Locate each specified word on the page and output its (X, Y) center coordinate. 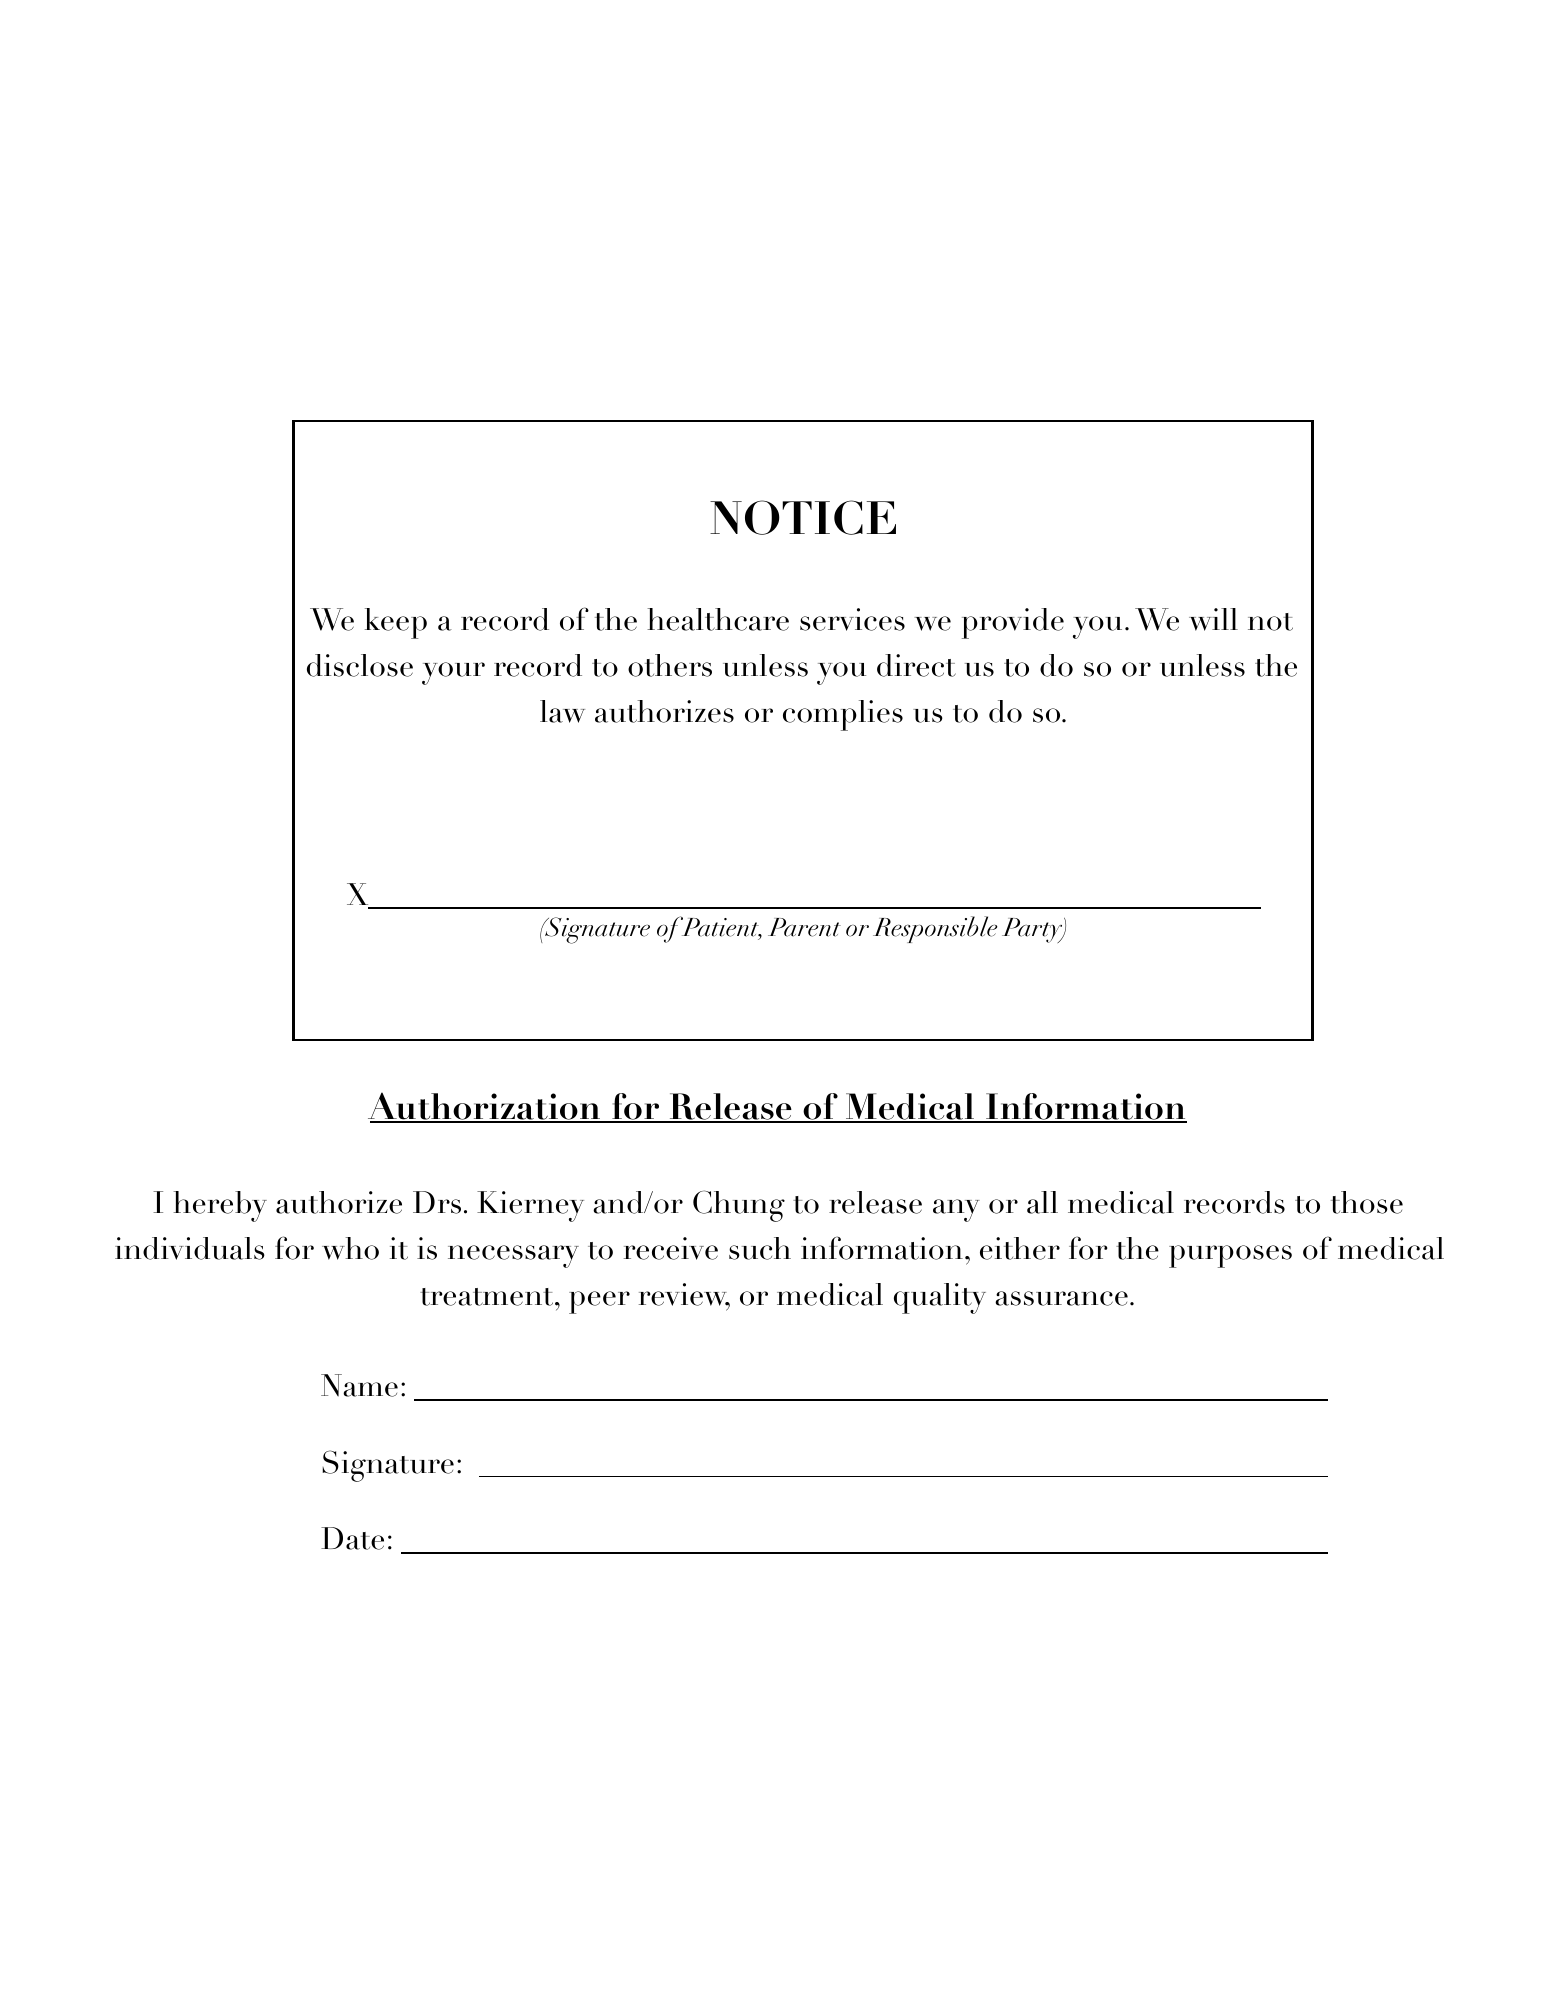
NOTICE (803, 517)
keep (396, 623)
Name (359, 1385)
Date (352, 1538)
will (1213, 619)
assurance (1061, 1298)
